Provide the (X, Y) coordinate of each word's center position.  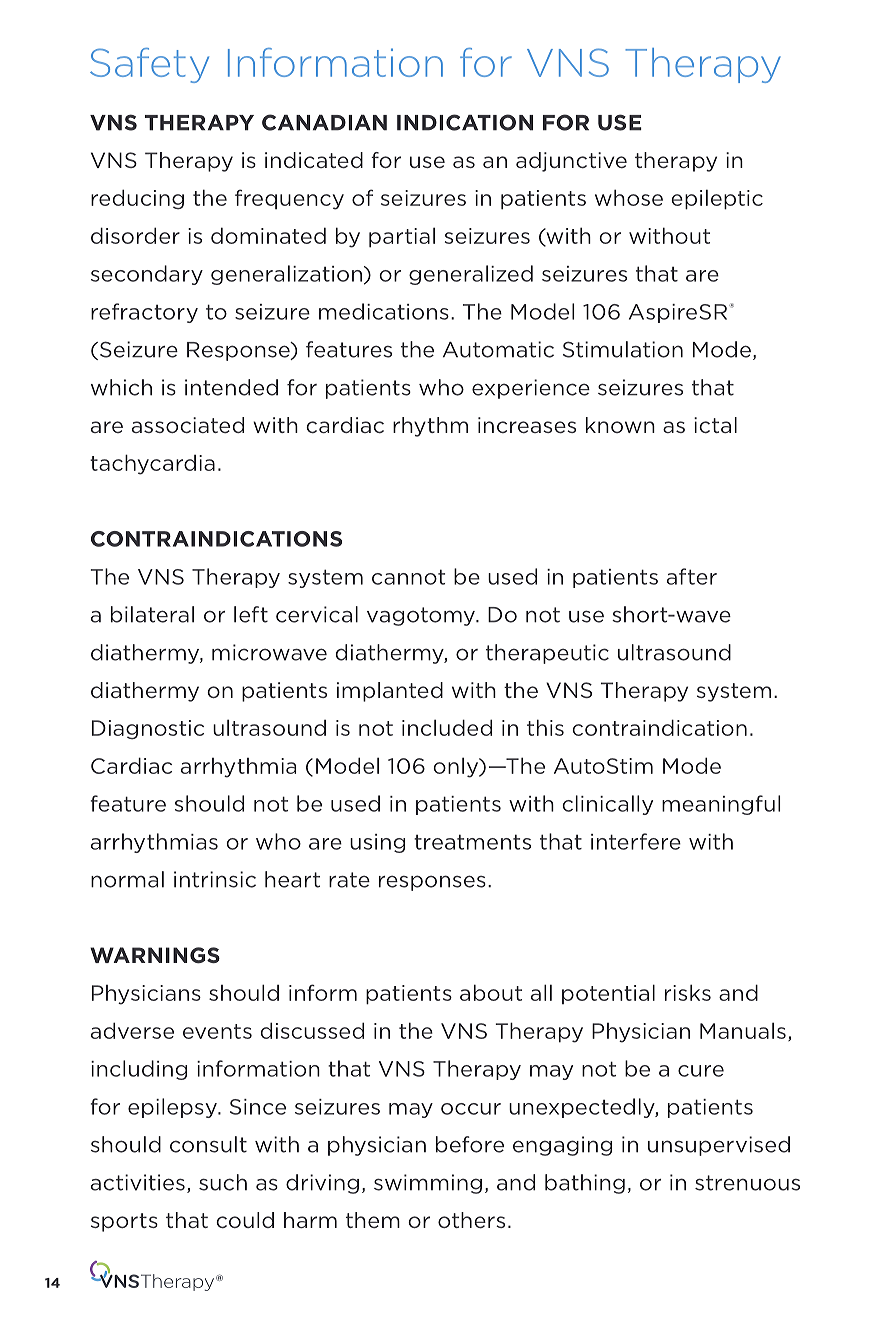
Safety (149, 65)
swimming (428, 1184)
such (223, 1182)
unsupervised (719, 1146)
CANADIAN (324, 122)
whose (629, 197)
